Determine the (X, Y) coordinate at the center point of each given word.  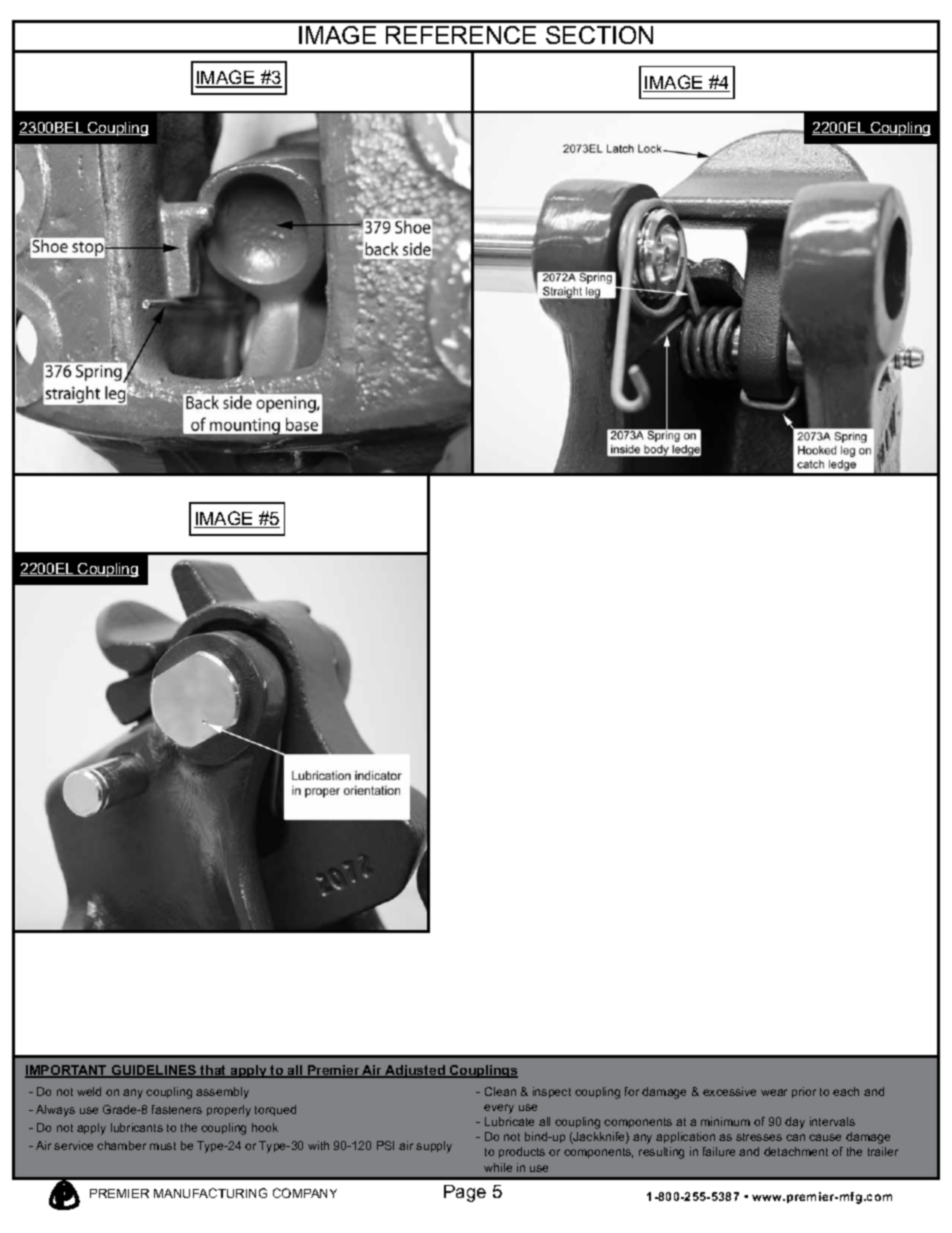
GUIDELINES (154, 1071)
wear (774, 1092)
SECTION (599, 35)
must (163, 1146)
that (214, 1071)
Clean (500, 1091)
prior (804, 1092)
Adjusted (415, 1071)
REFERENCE (461, 35)
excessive (729, 1091)
